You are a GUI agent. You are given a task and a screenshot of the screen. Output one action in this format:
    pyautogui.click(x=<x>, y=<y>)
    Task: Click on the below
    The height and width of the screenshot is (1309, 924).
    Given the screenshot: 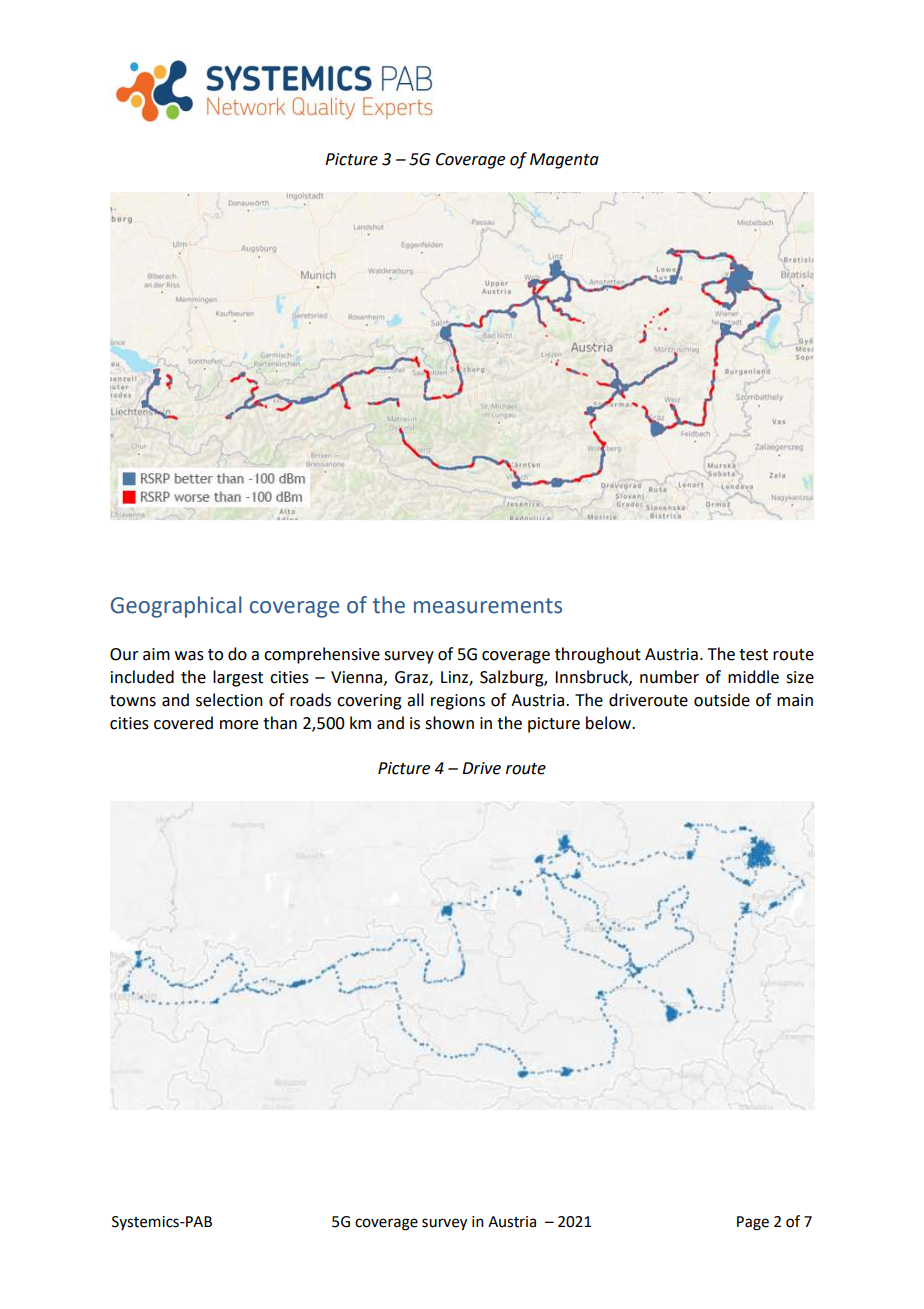 What is the action you would take?
    pyautogui.click(x=609, y=723)
